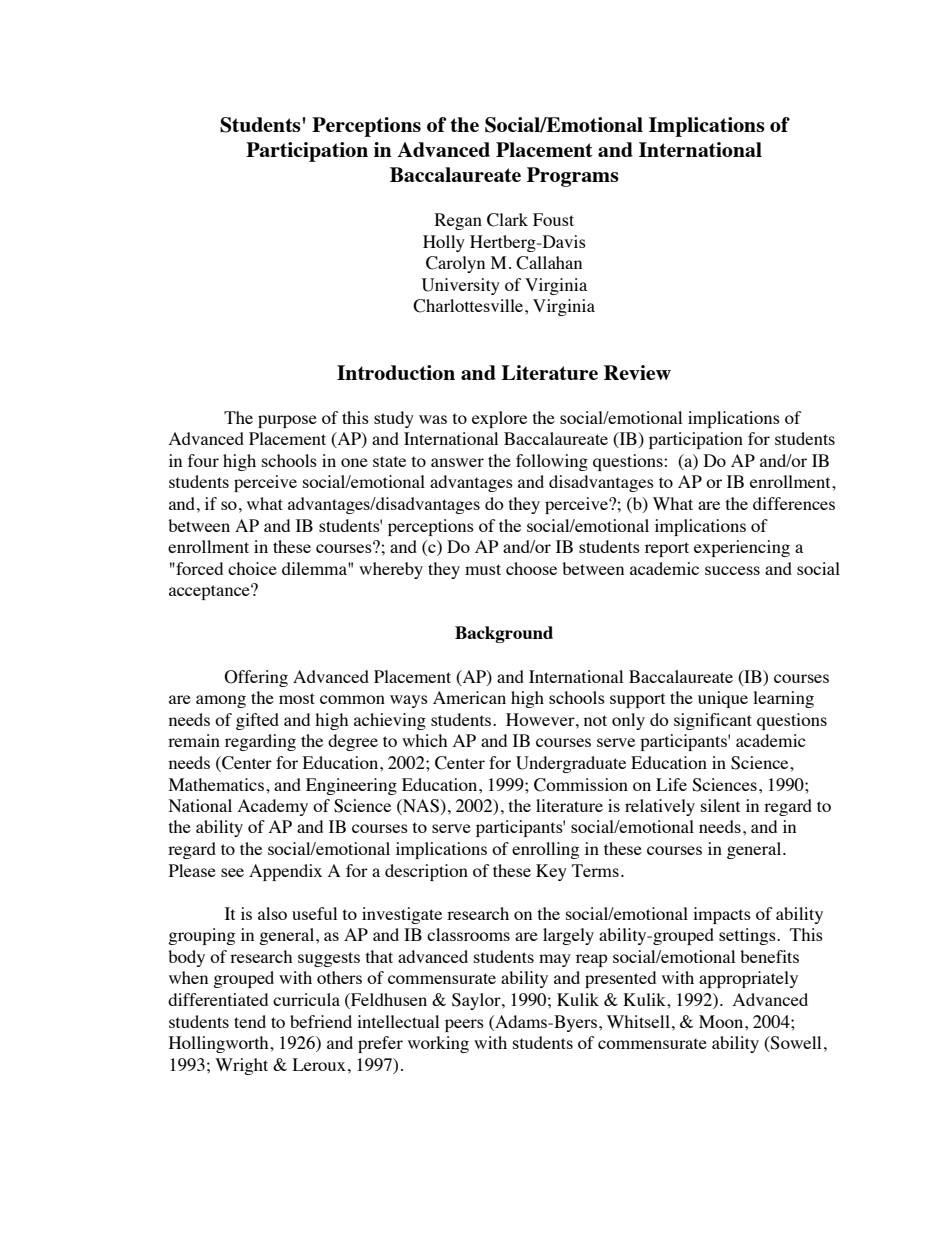  Describe the element at coordinates (732, 570) in the page. I see `success` at that location.
